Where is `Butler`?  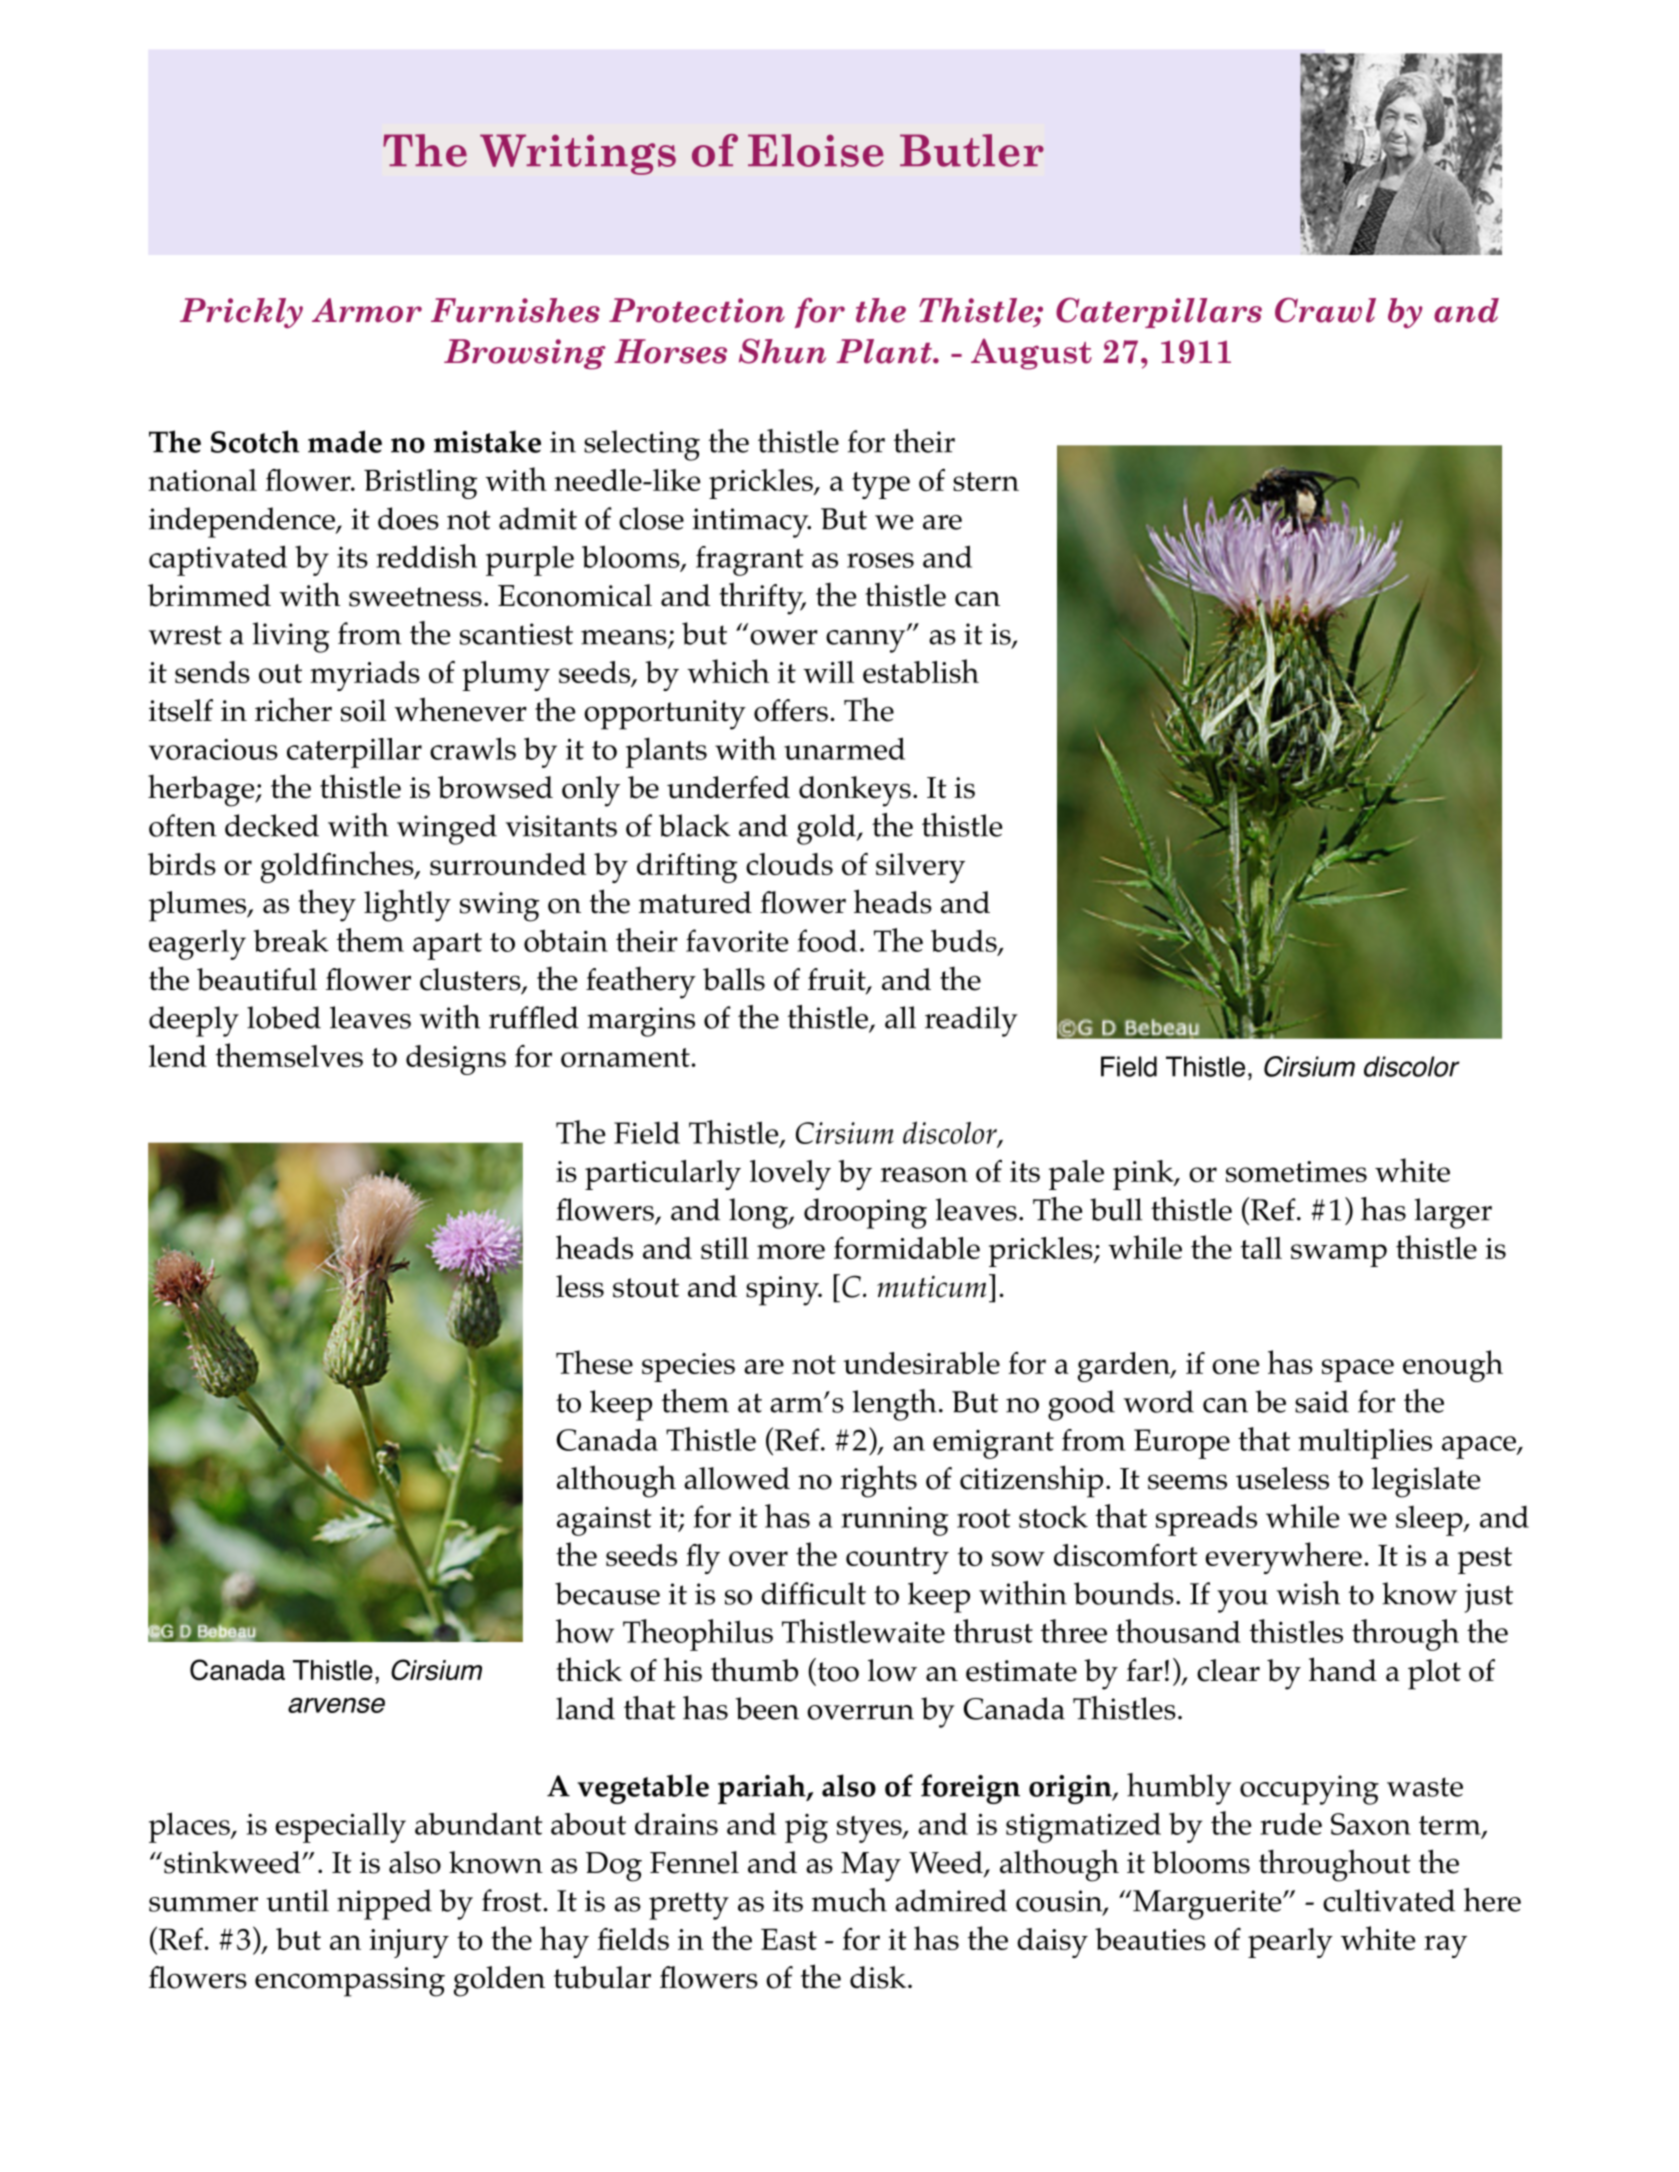
Butler is located at coordinates (972, 150).
